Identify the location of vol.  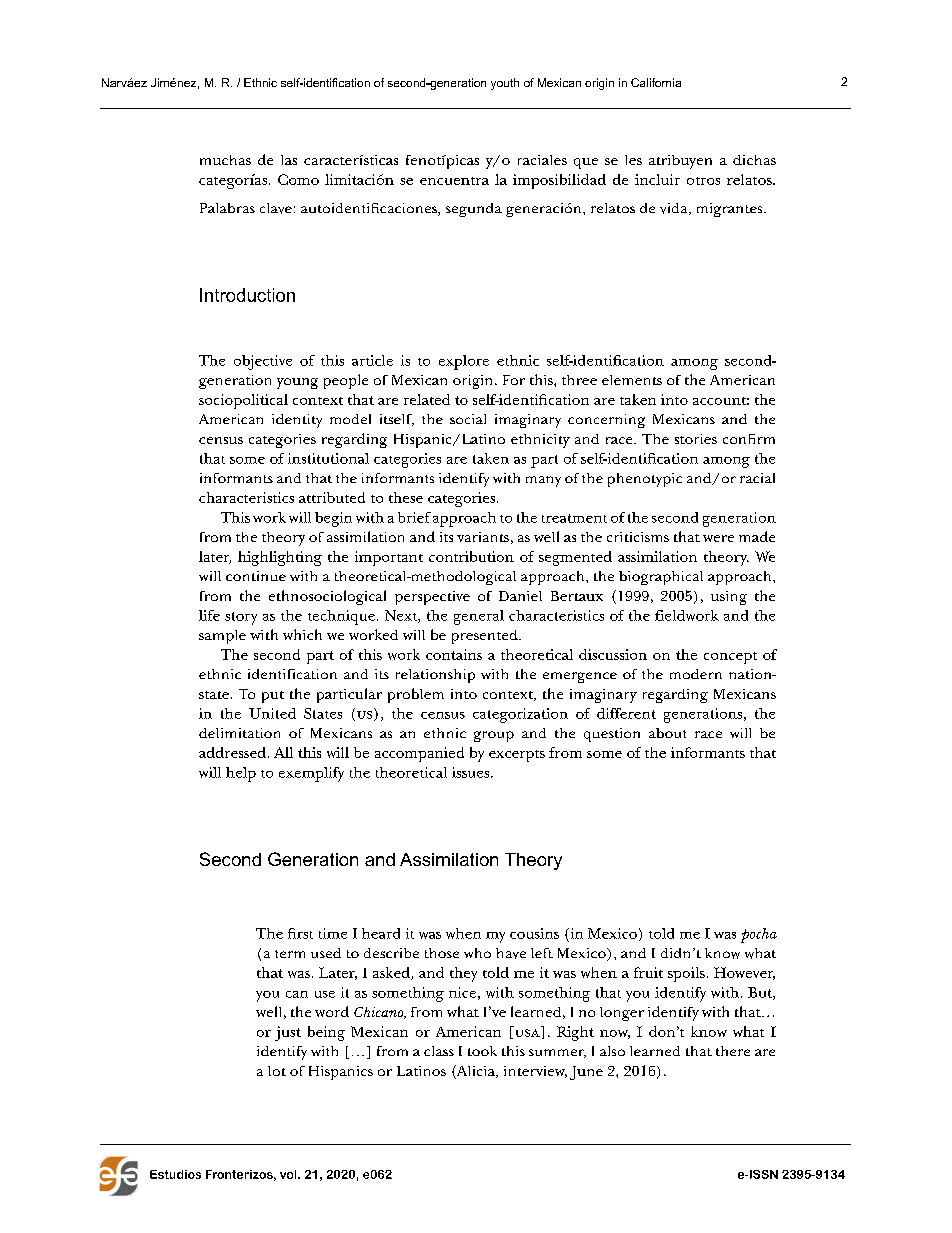
(289, 1174).
